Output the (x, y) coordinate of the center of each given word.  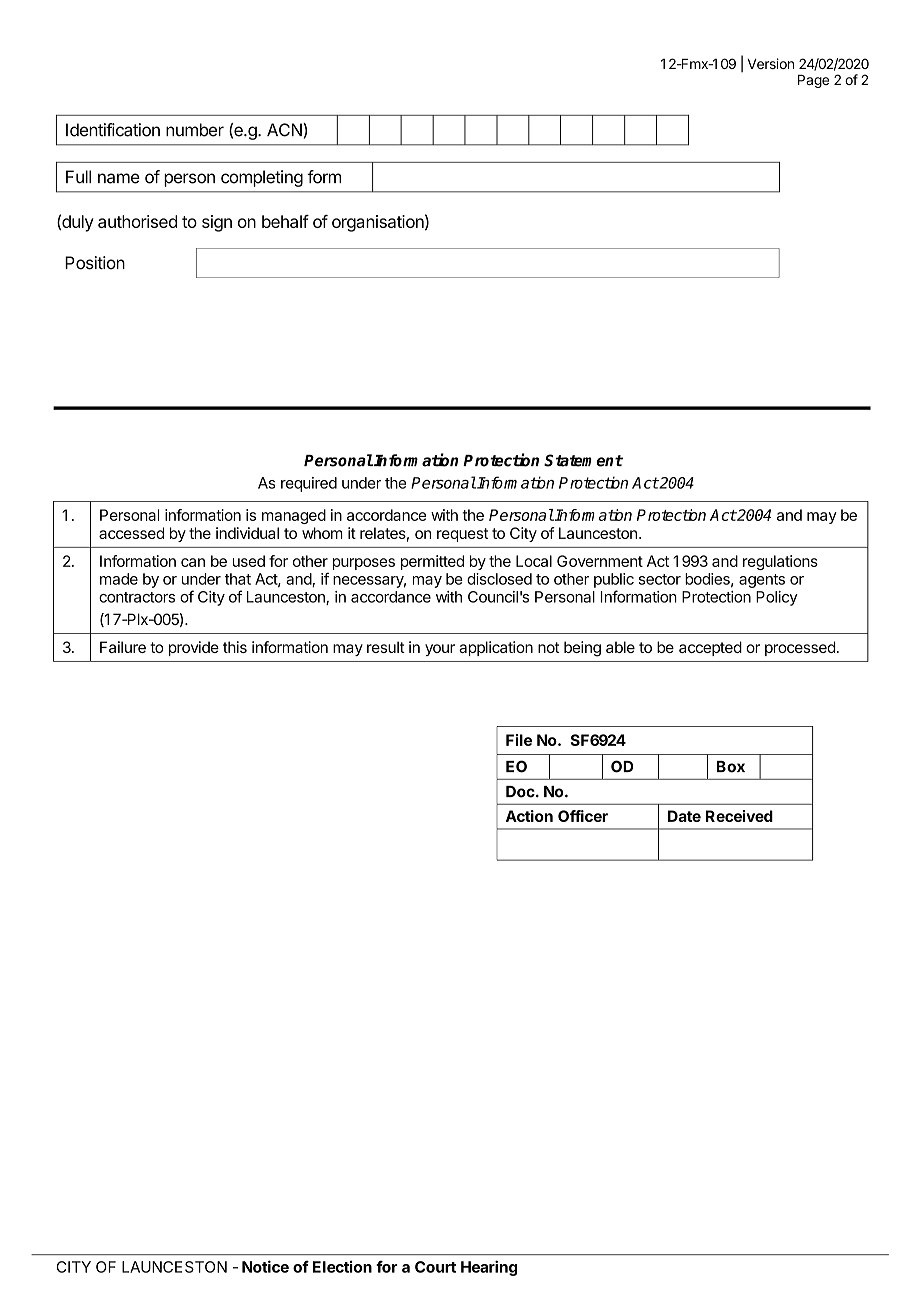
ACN (285, 130)
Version (770, 63)
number (195, 130)
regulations (780, 562)
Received (739, 816)
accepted (710, 648)
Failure (123, 647)
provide (194, 648)
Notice (265, 1266)
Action (529, 816)
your (440, 650)
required (309, 484)
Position (95, 263)
